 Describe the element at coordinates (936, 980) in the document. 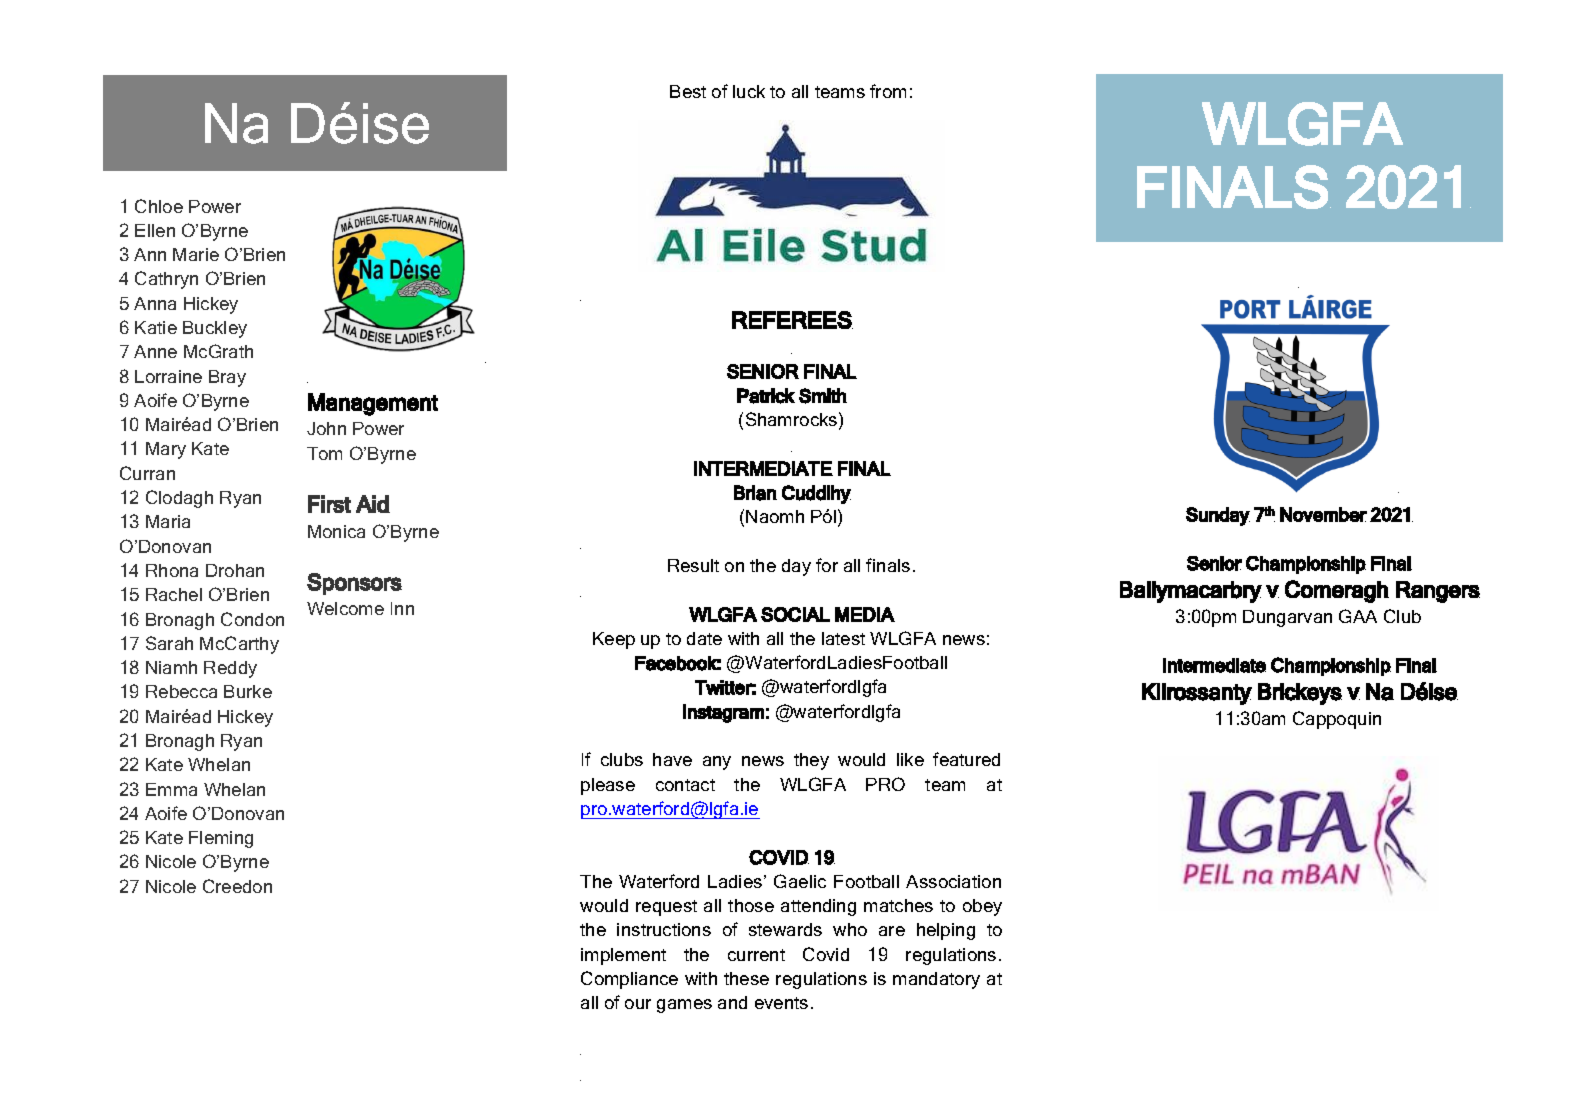

I see `mandatory` at that location.
